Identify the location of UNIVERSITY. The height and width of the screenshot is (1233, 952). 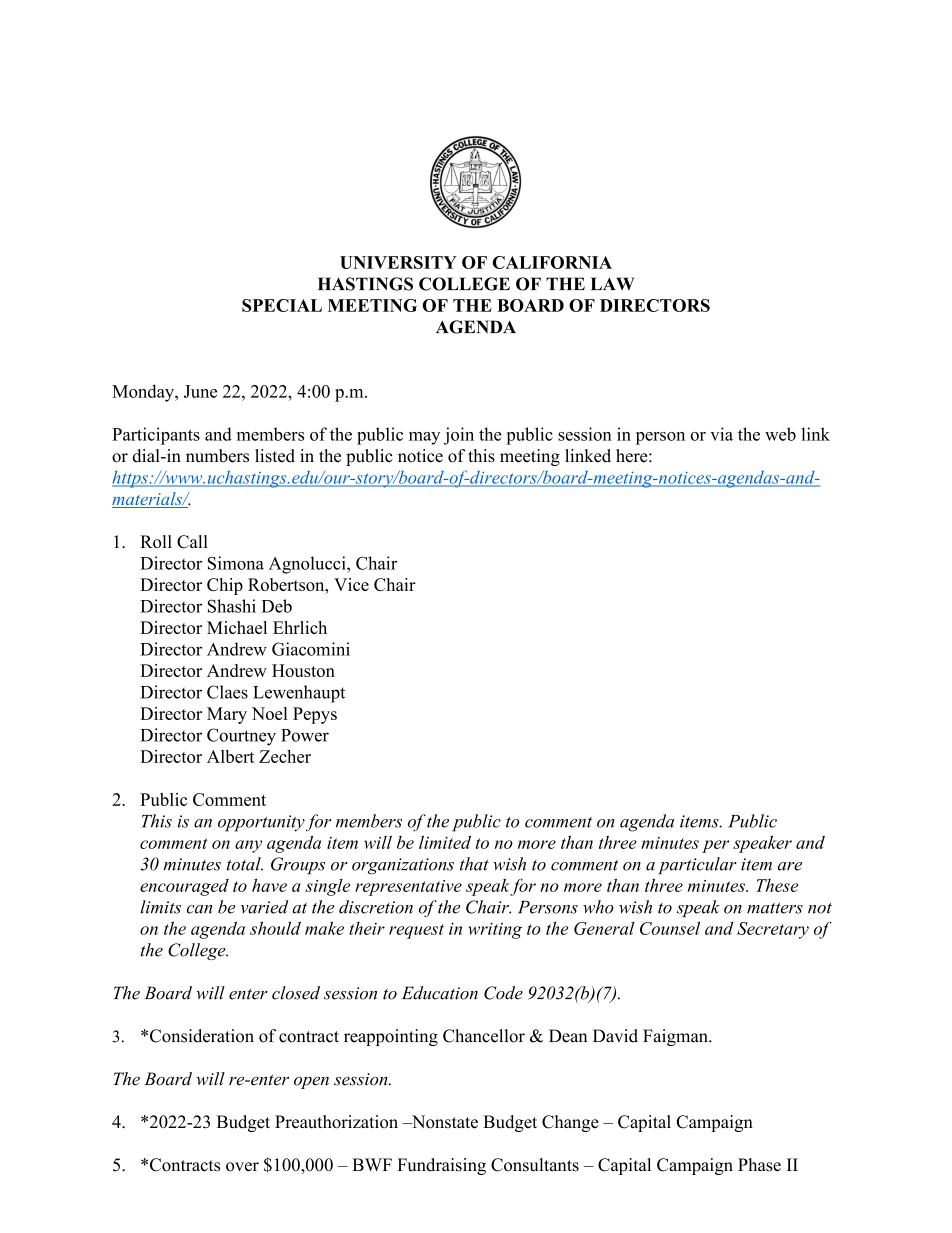
(398, 262).
